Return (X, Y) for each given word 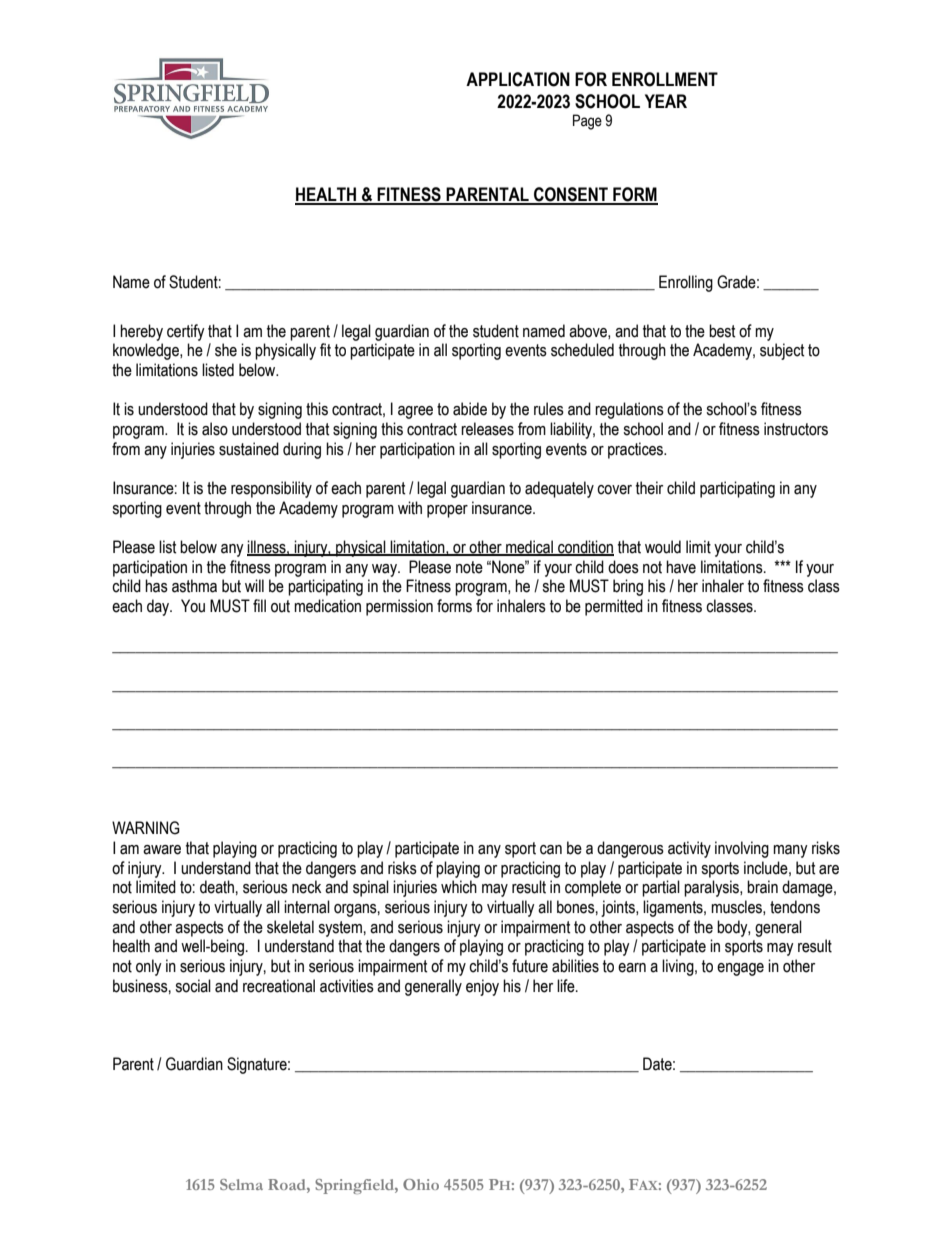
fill (259, 605)
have (681, 567)
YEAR (666, 101)
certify (186, 332)
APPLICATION (518, 79)
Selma (241, 1184)
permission (399, 607)
